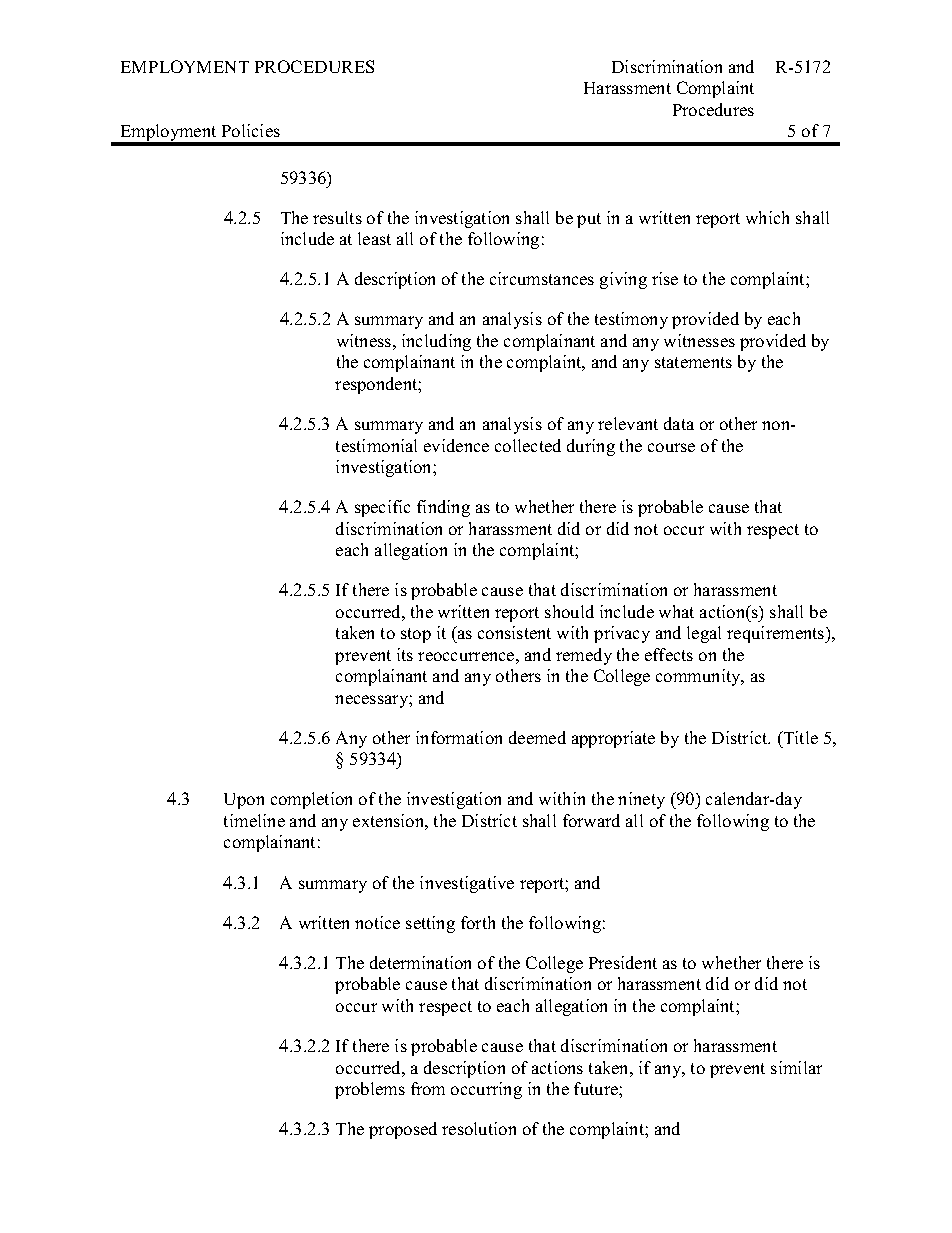 This document has height=1233, width=952. I want to click on notice, so click(377, 922).
